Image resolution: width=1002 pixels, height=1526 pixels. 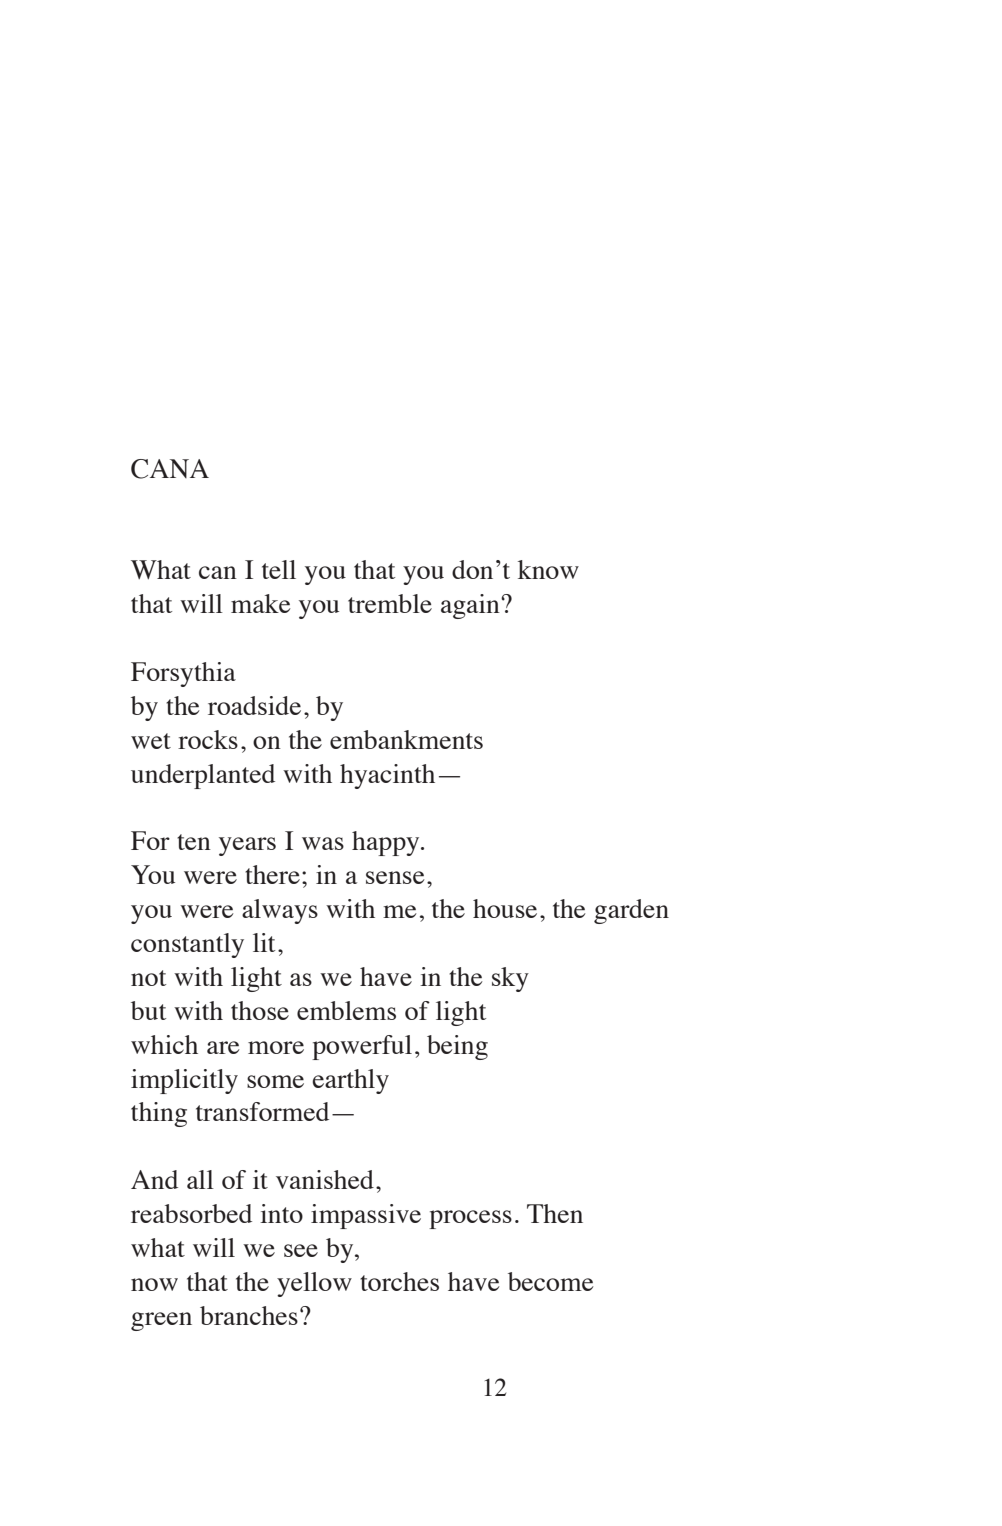 I want to click on know, so click(x=548, y=569).
